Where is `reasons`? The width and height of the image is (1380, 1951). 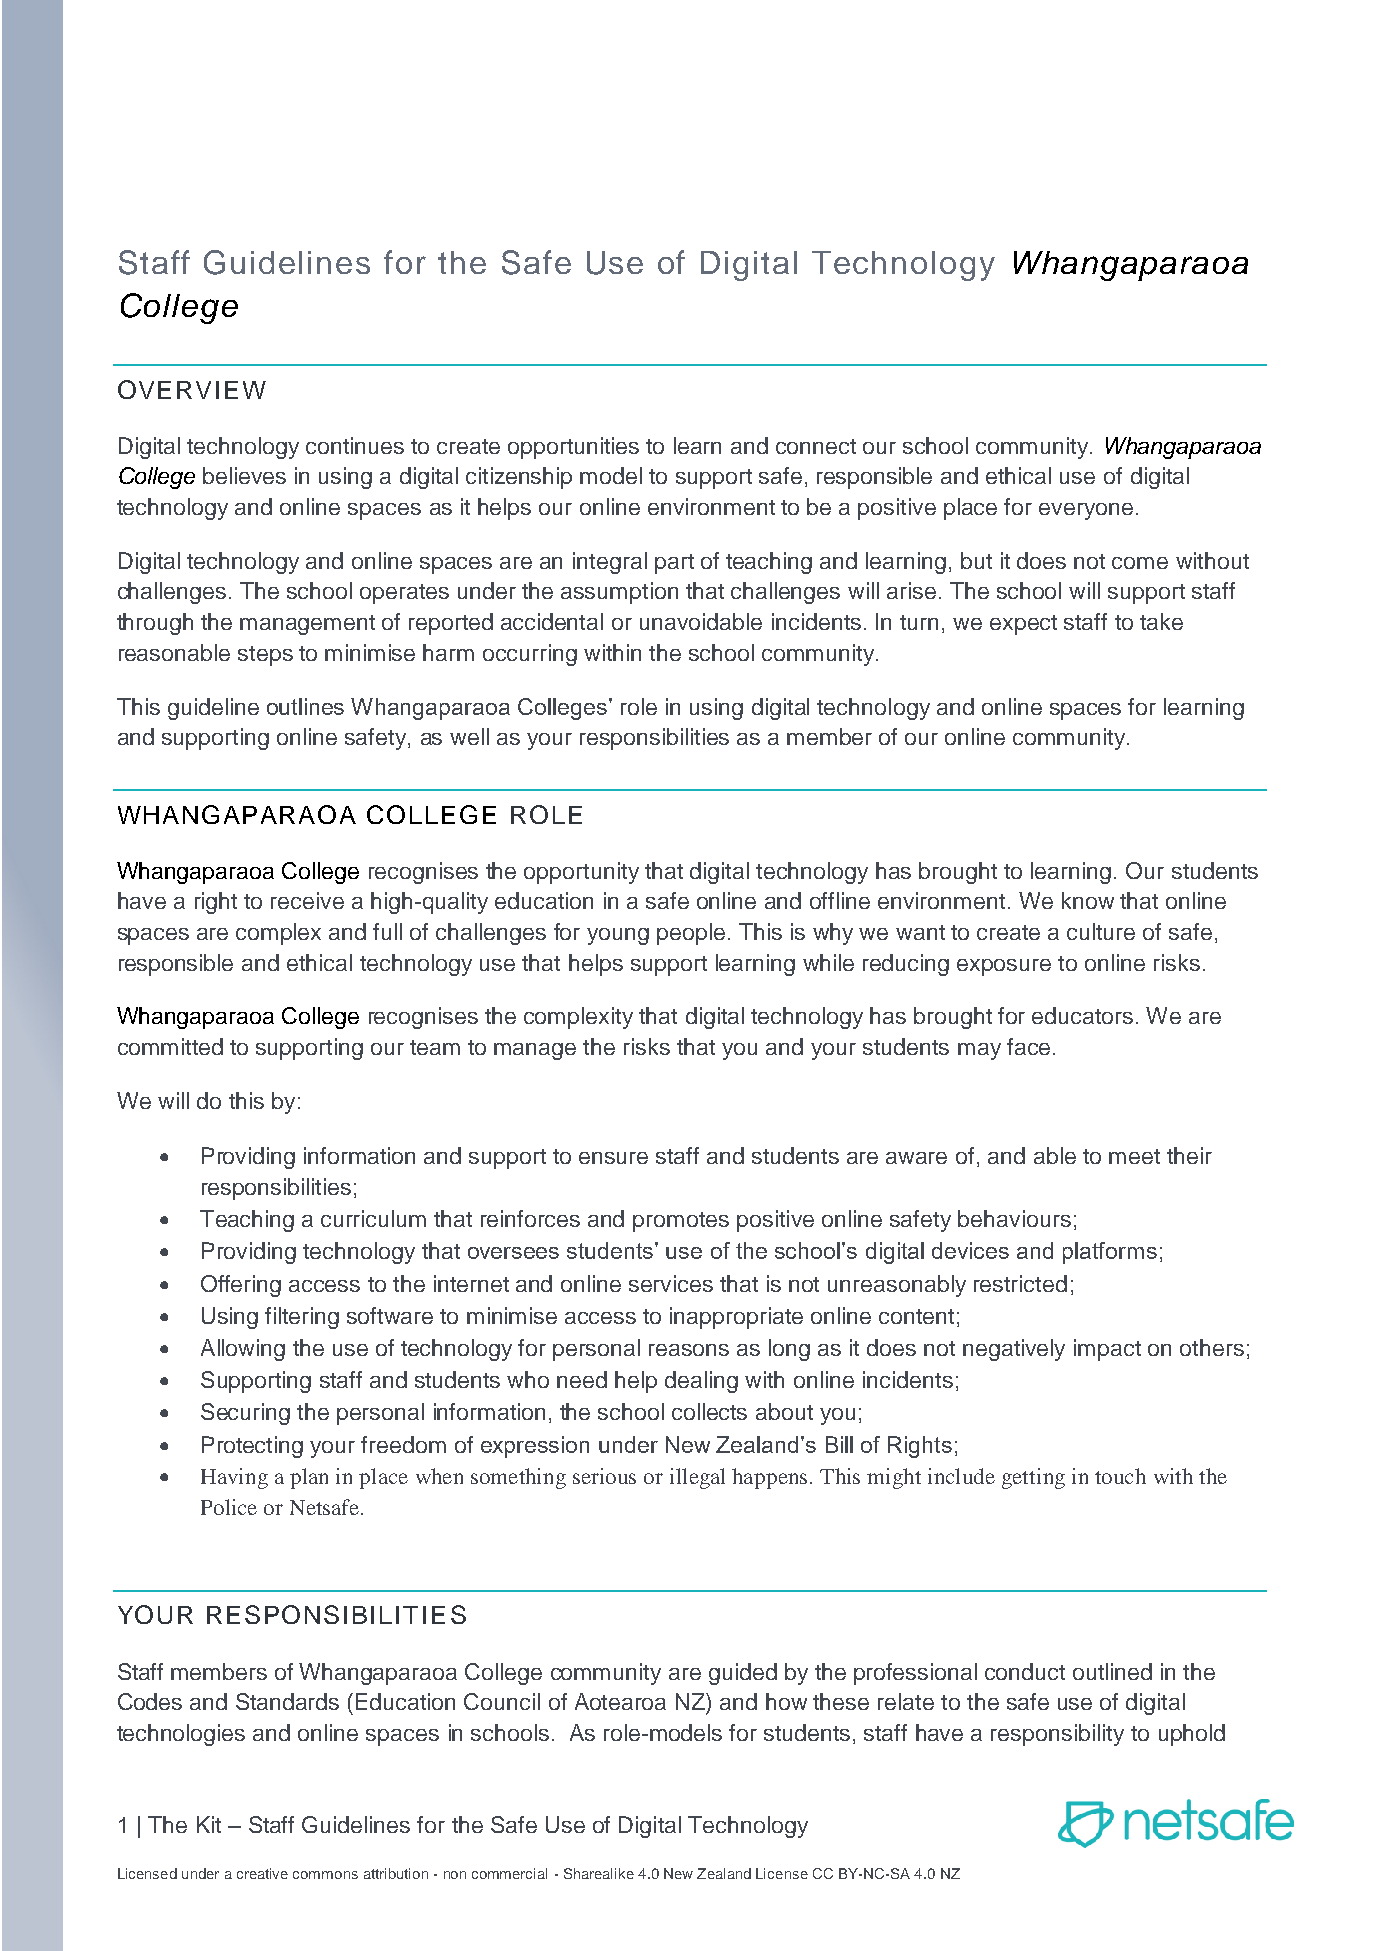 reasons is located at coordinates (689, 1350).
